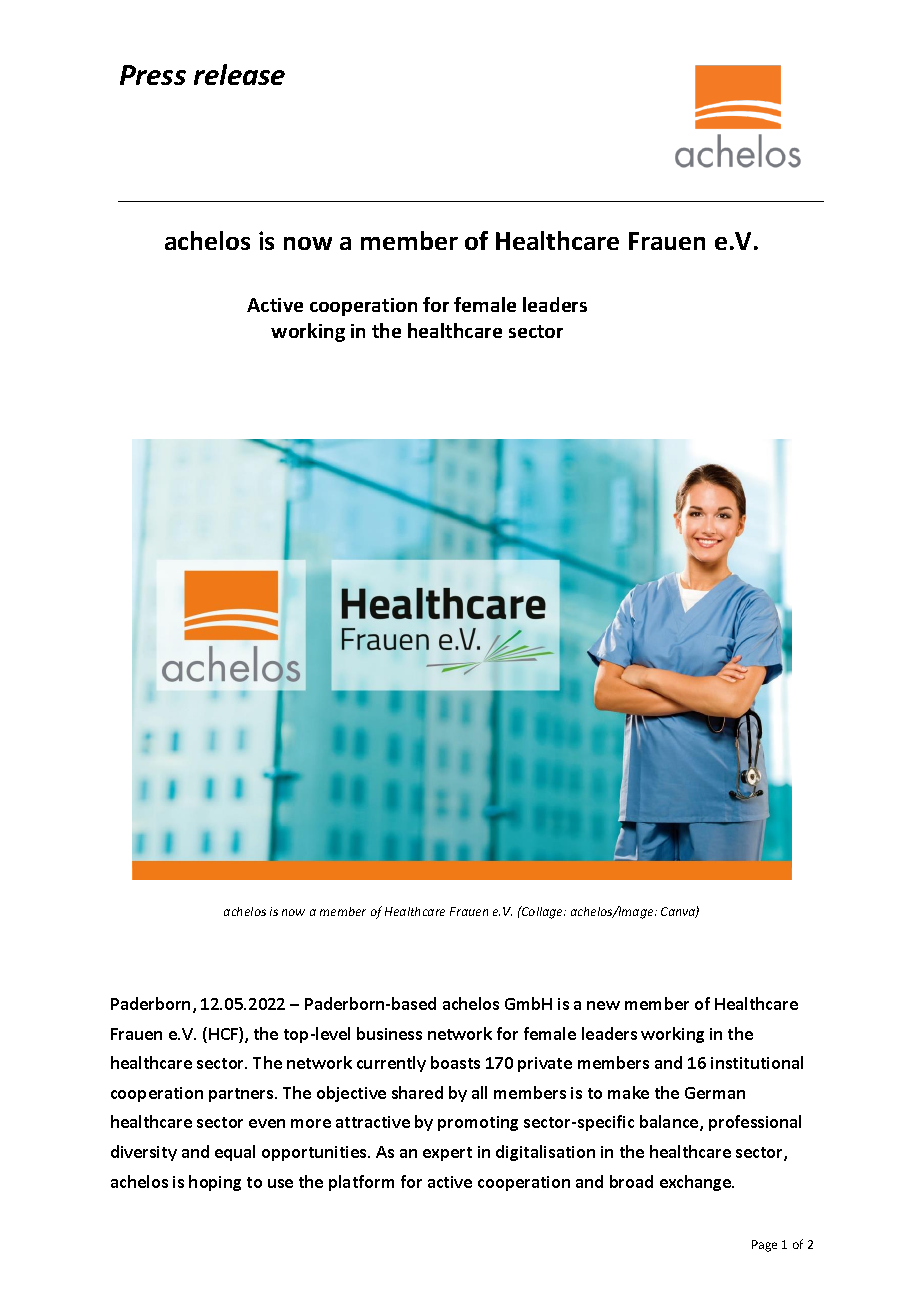 This image has height=1308, width=924. Describe the element at coordinates (757, 1062) in the image. I see `institutional` at that location.
